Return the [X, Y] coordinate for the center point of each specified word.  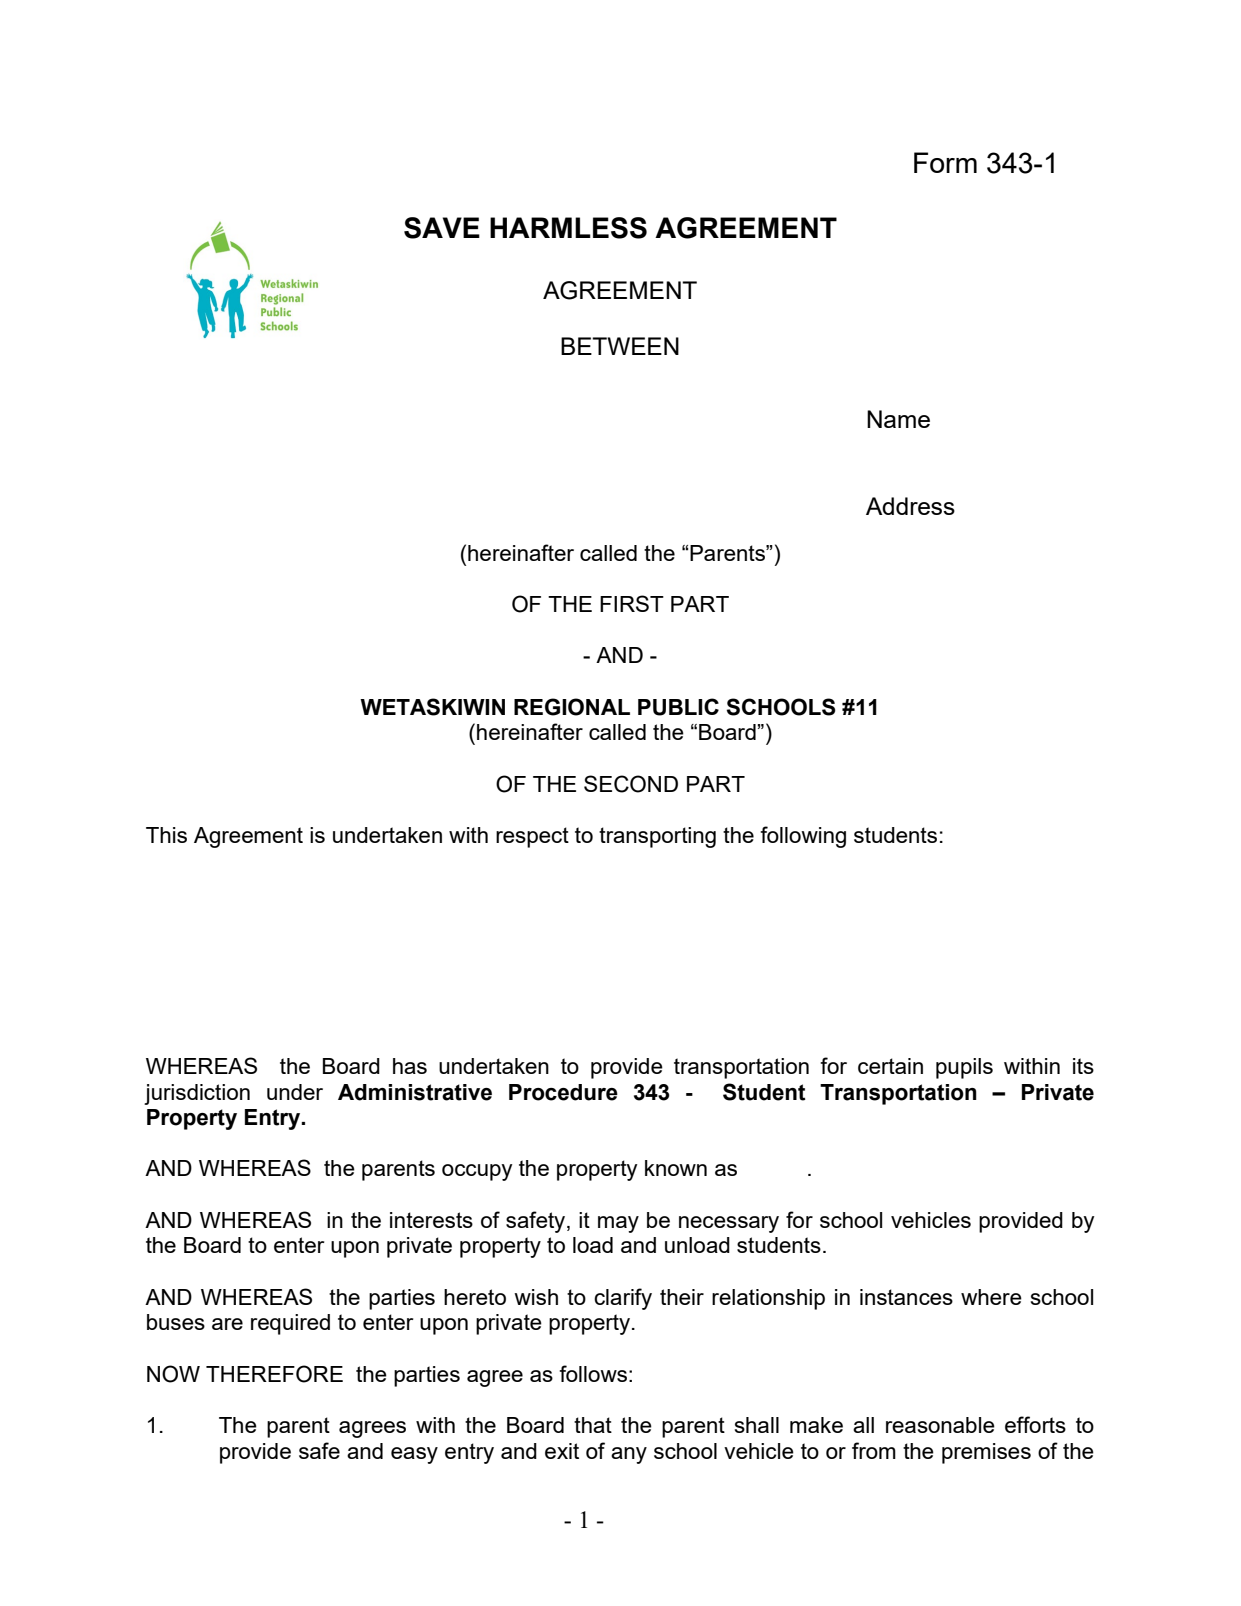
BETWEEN [620, 346]
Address [910, 506]
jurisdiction [197, 1094]
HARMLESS [568, 228]
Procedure [563, 1092]
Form [945, 162]
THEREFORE [274, 1374]
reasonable [940, 1425]
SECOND [631, 784]
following [803, 837]
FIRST [632, 603]
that [593, 1425]
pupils [964, 1068]
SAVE [442, 228]
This [166, 835]
